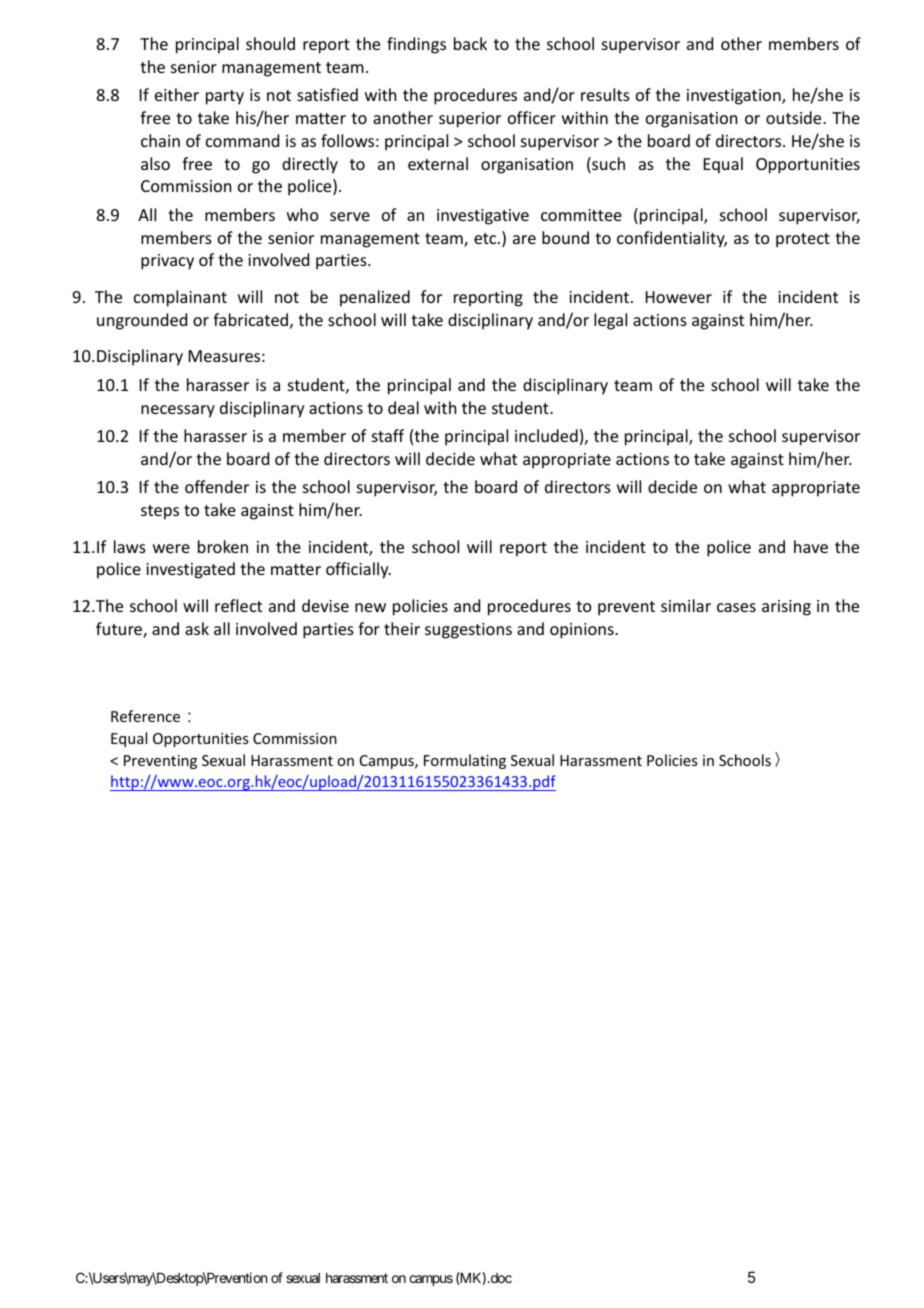  Describe the element at coordinates (465, 761) in the screenshot. I see `Formulating` at that location.
